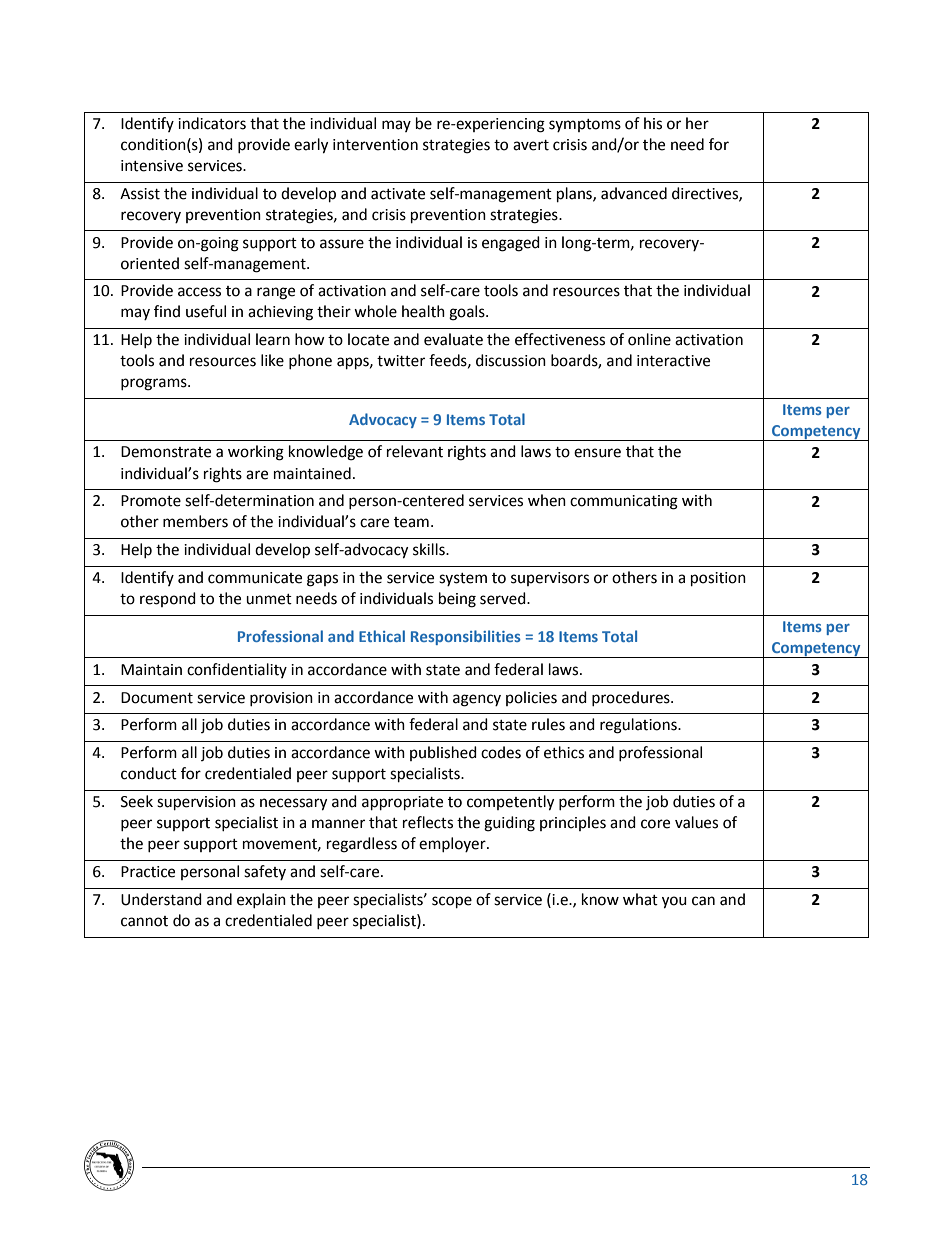  What do you see at coordinates (624, 502) in the screenshot?
I see `communicating` at bounding box center [624, 502].
